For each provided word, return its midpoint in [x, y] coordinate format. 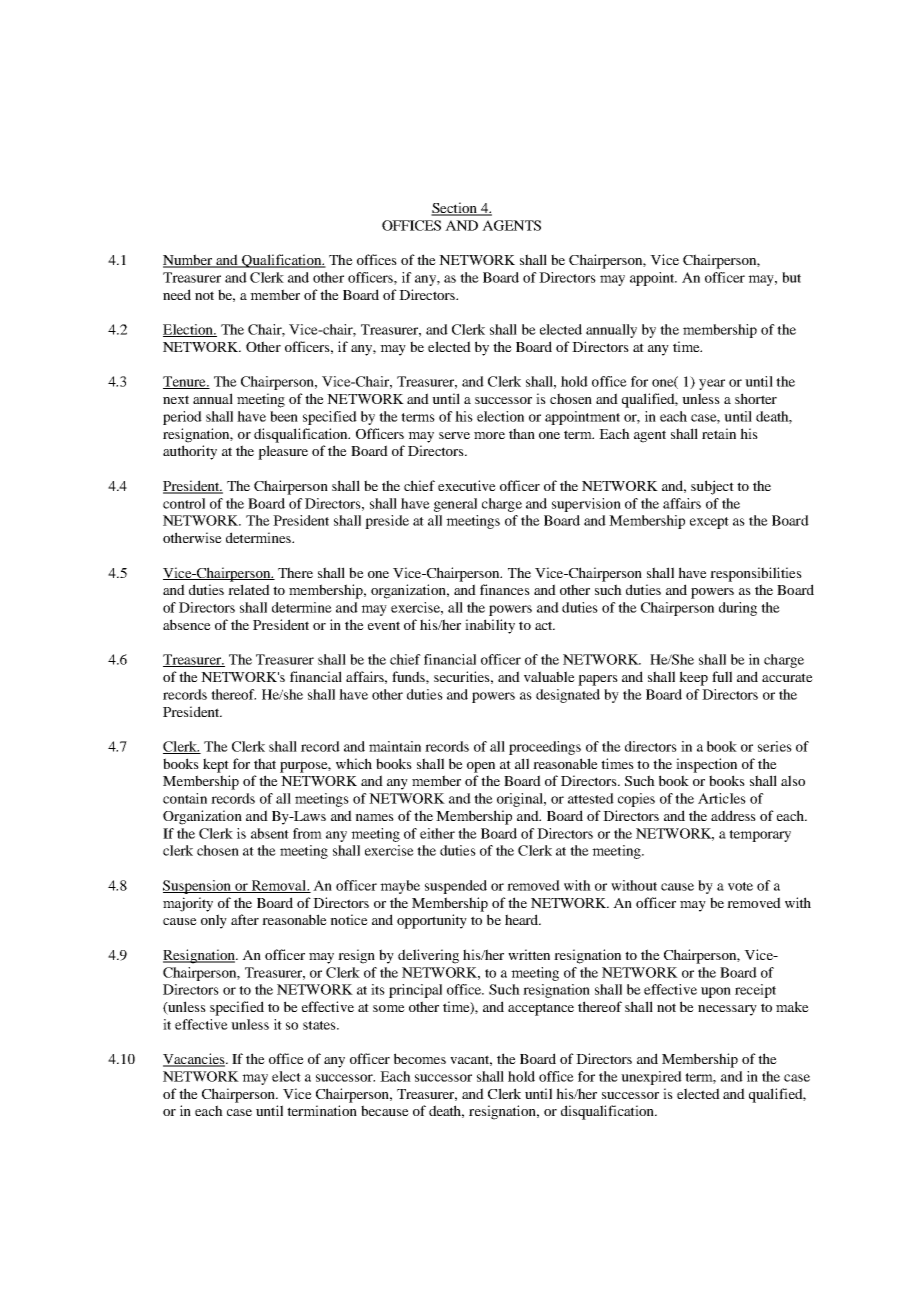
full [722, 676]
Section [455, 209]
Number [189, 261]
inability [490, 626]
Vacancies [195, 1060]
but [791, 277]
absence [187, 624]
